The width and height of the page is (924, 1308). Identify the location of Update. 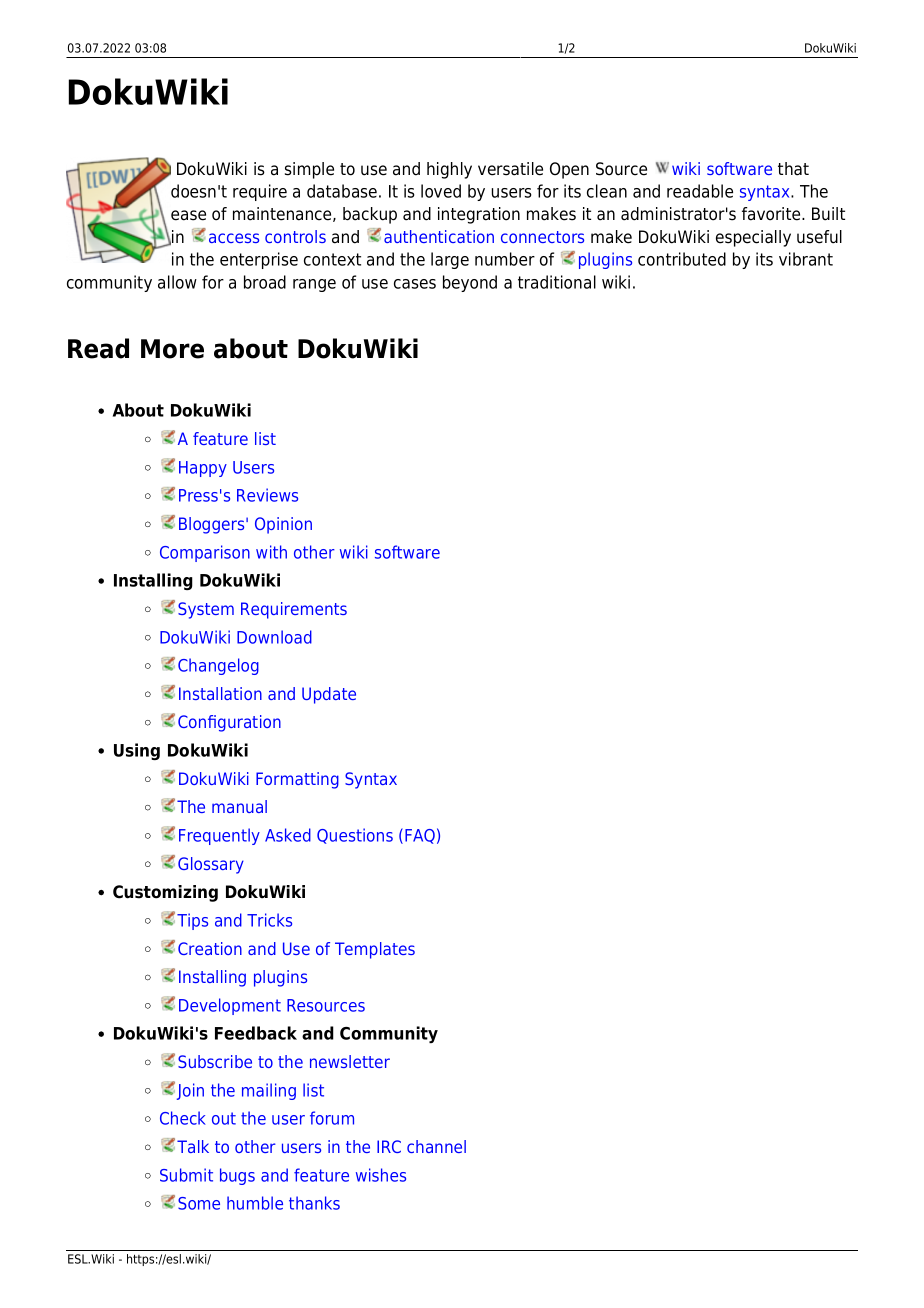
(329, 695).
